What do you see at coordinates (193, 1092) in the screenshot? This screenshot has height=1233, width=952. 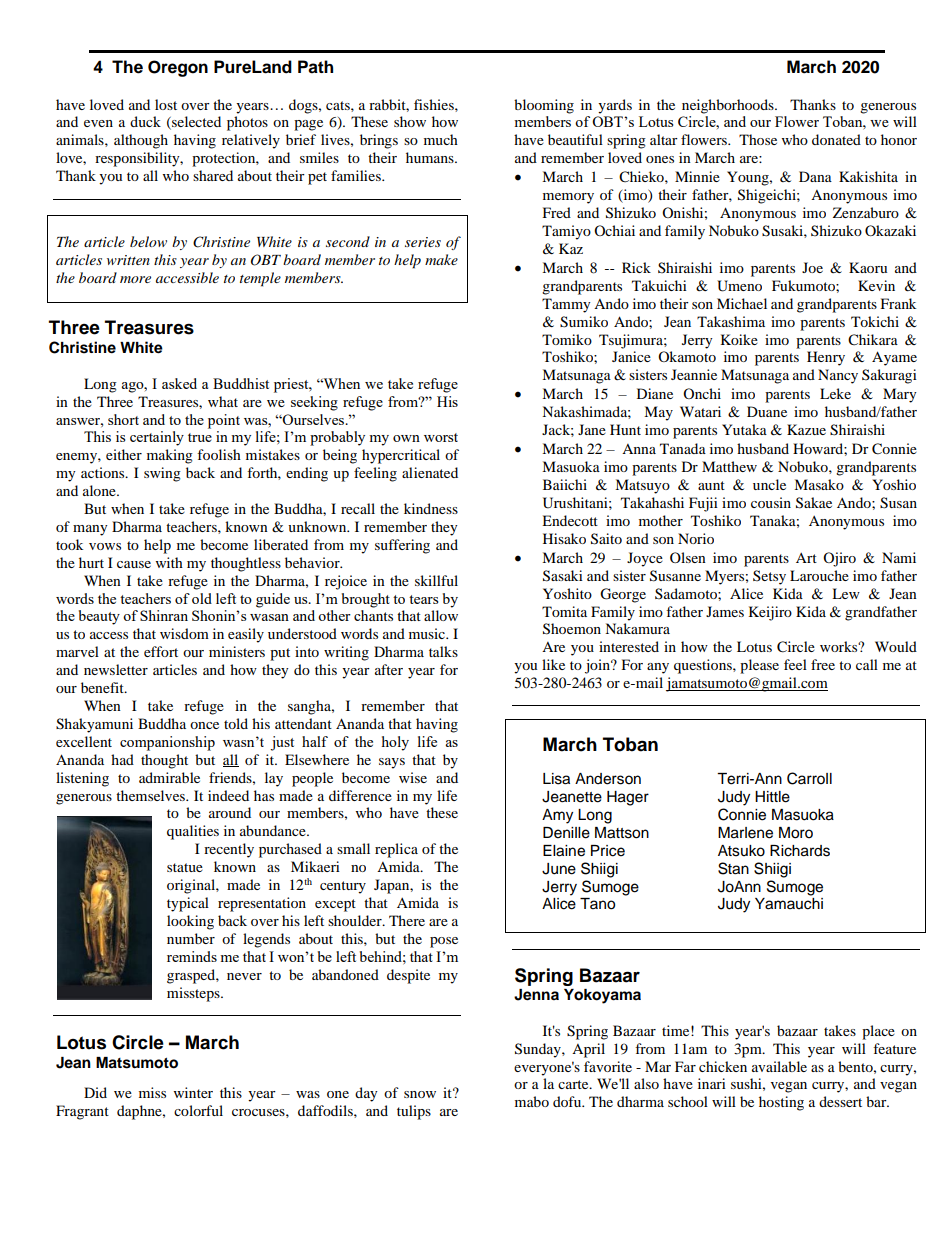 I see `winter` at bounding box center [193, 1092].
